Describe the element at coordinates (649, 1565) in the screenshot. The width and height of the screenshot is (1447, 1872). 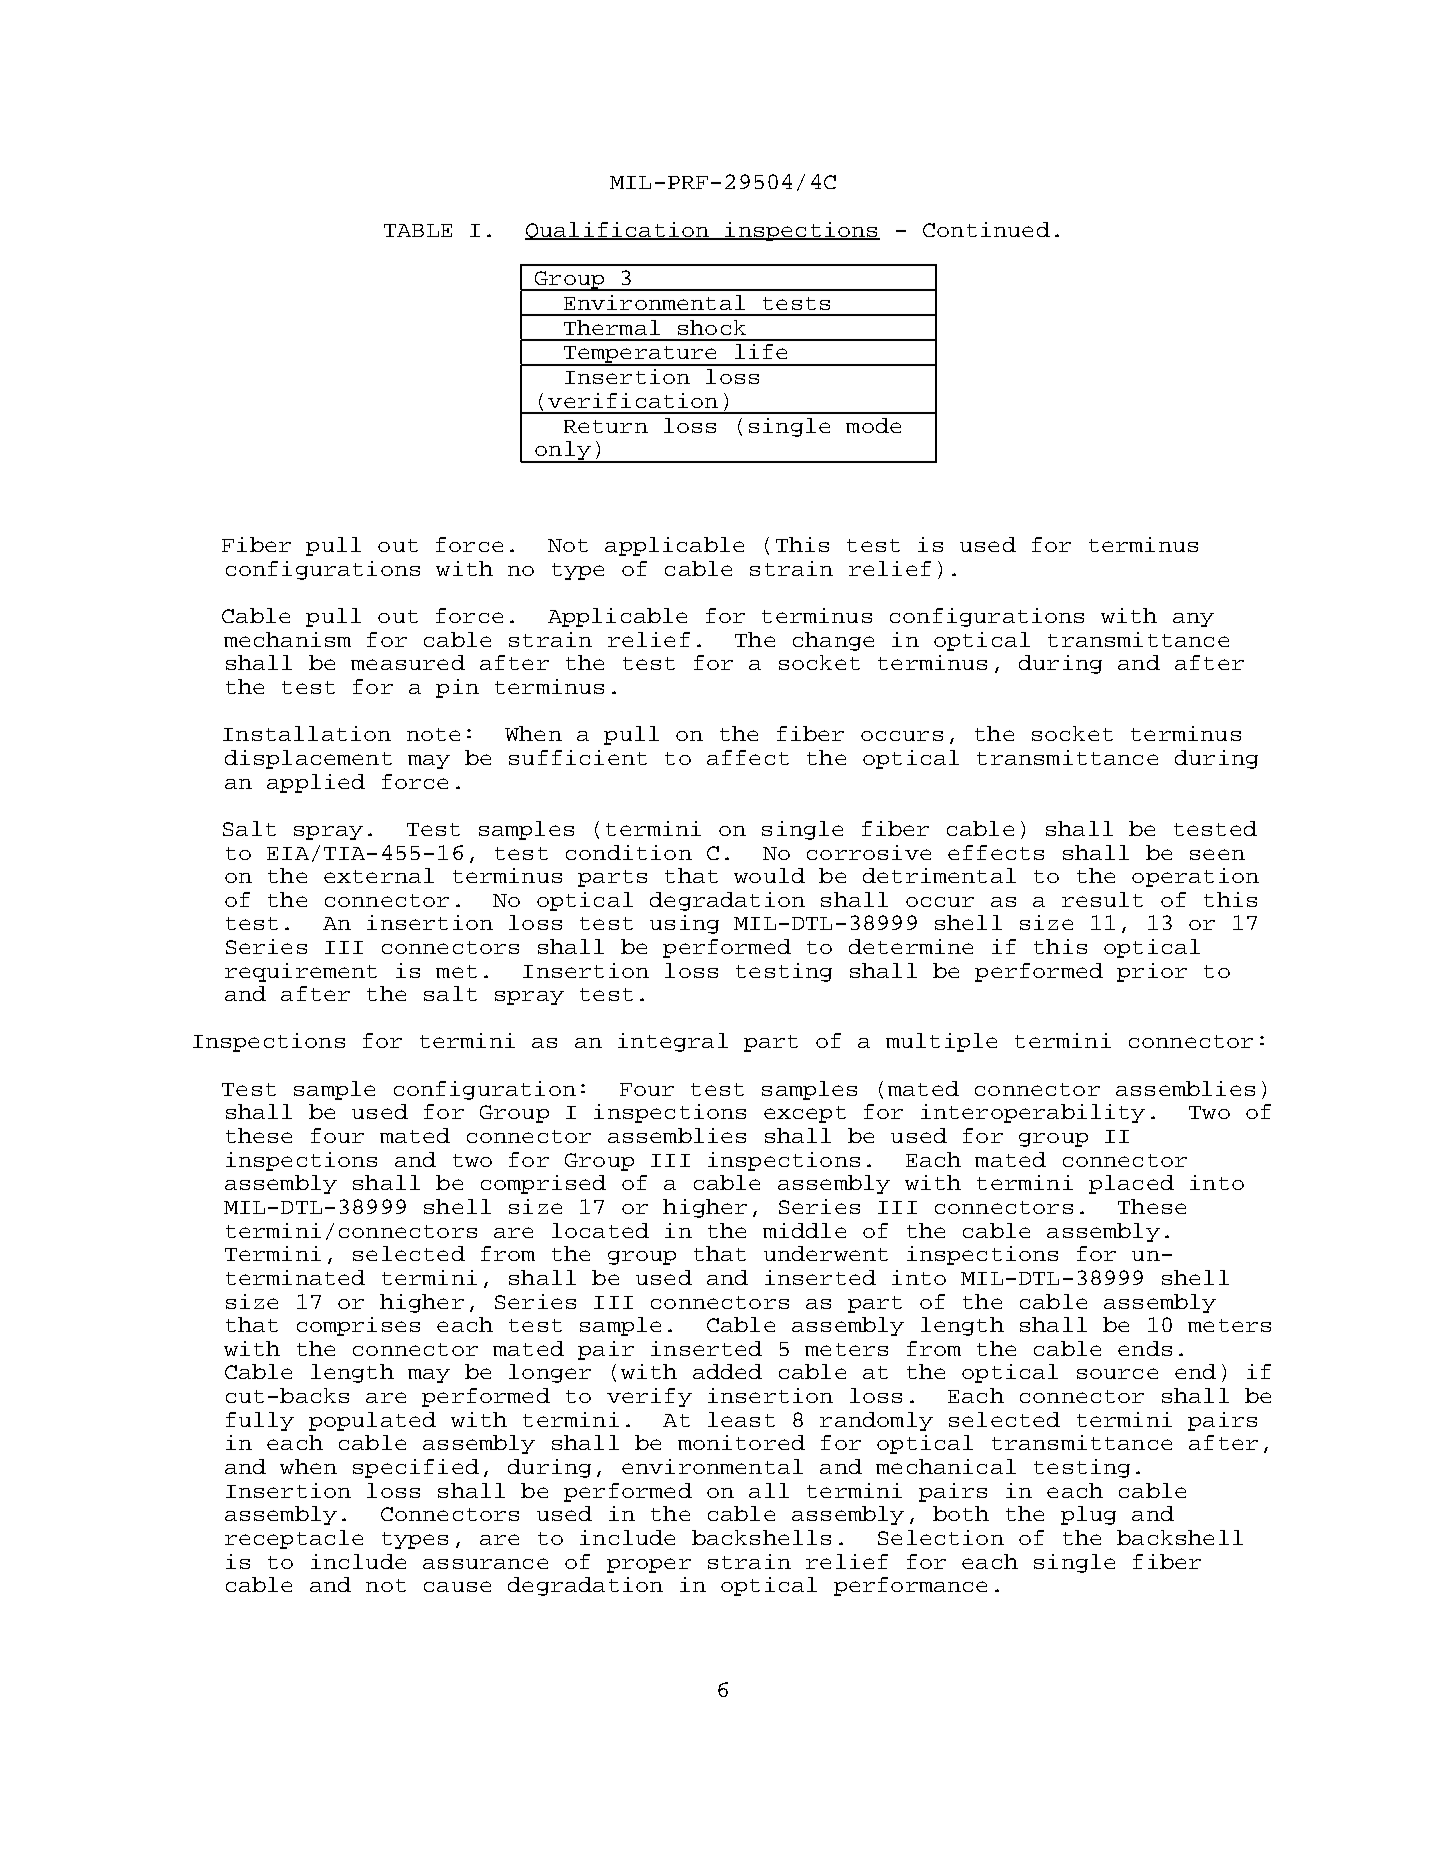
I see `proper` at that location.
